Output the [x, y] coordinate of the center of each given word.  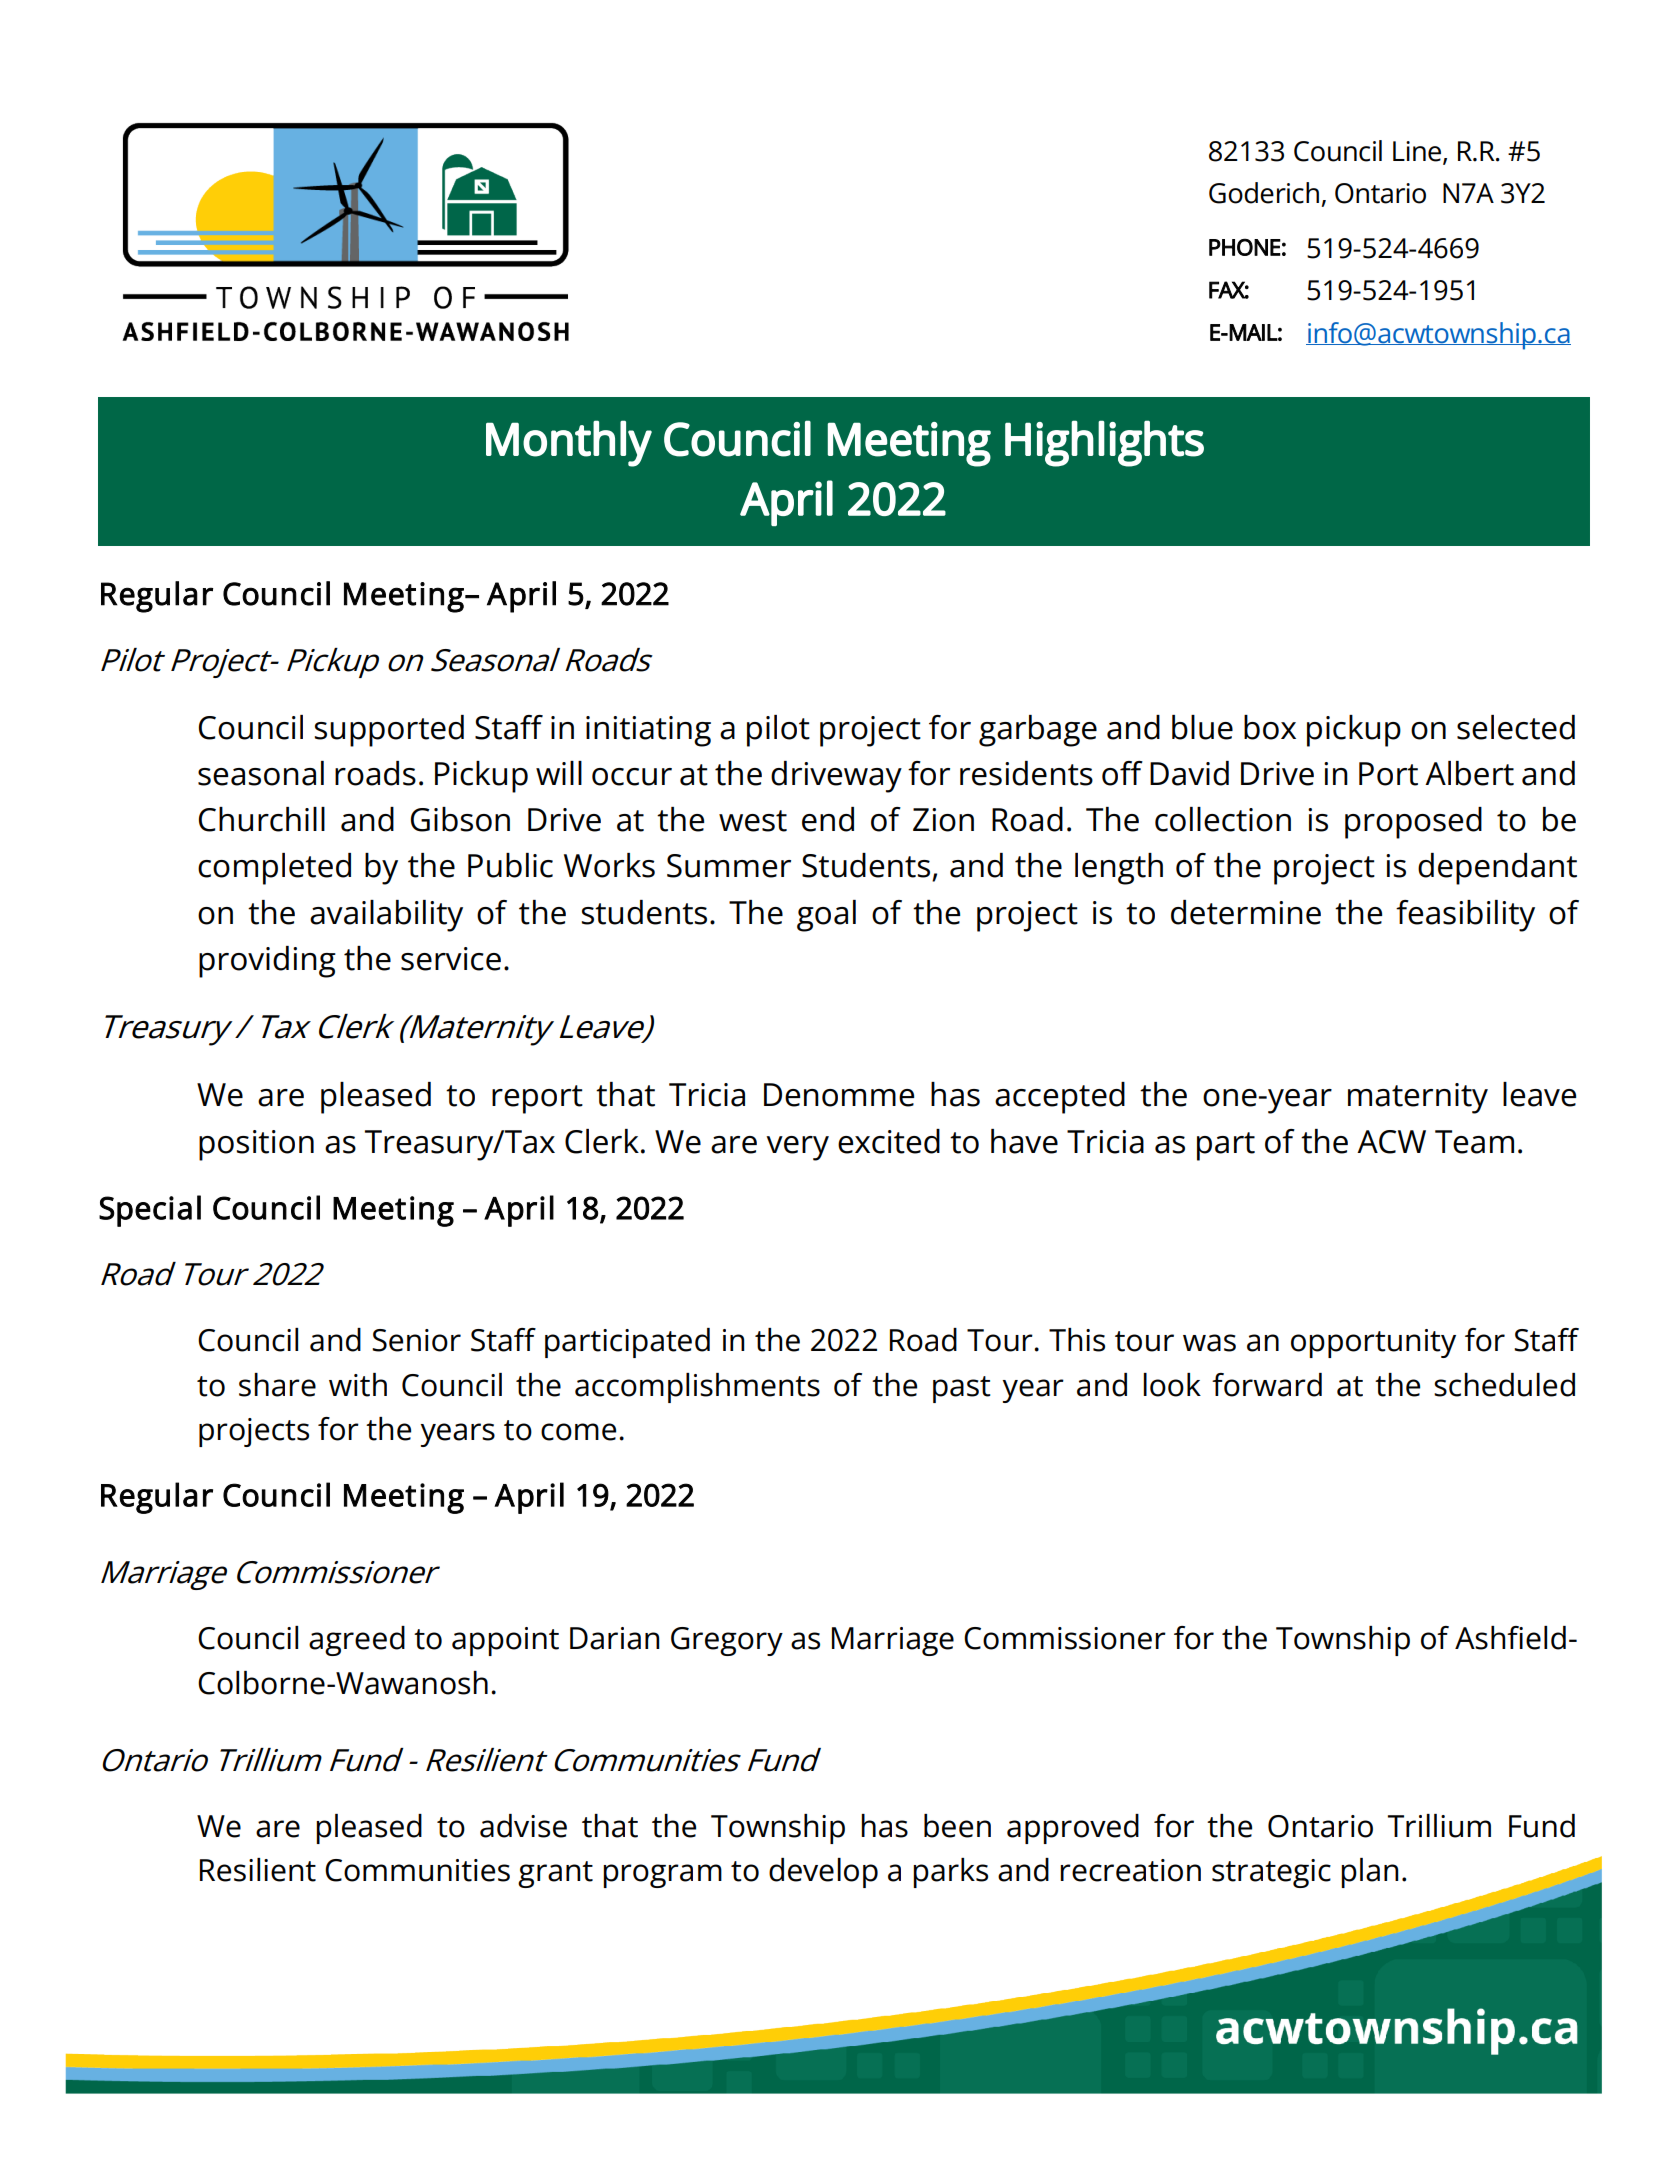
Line [1418, 152]
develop [823, 1873]
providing [267, 962]
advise [523, 1826]
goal [826, 916]
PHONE [1245, 247]
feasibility [1465, 916]
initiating [648, 731]
